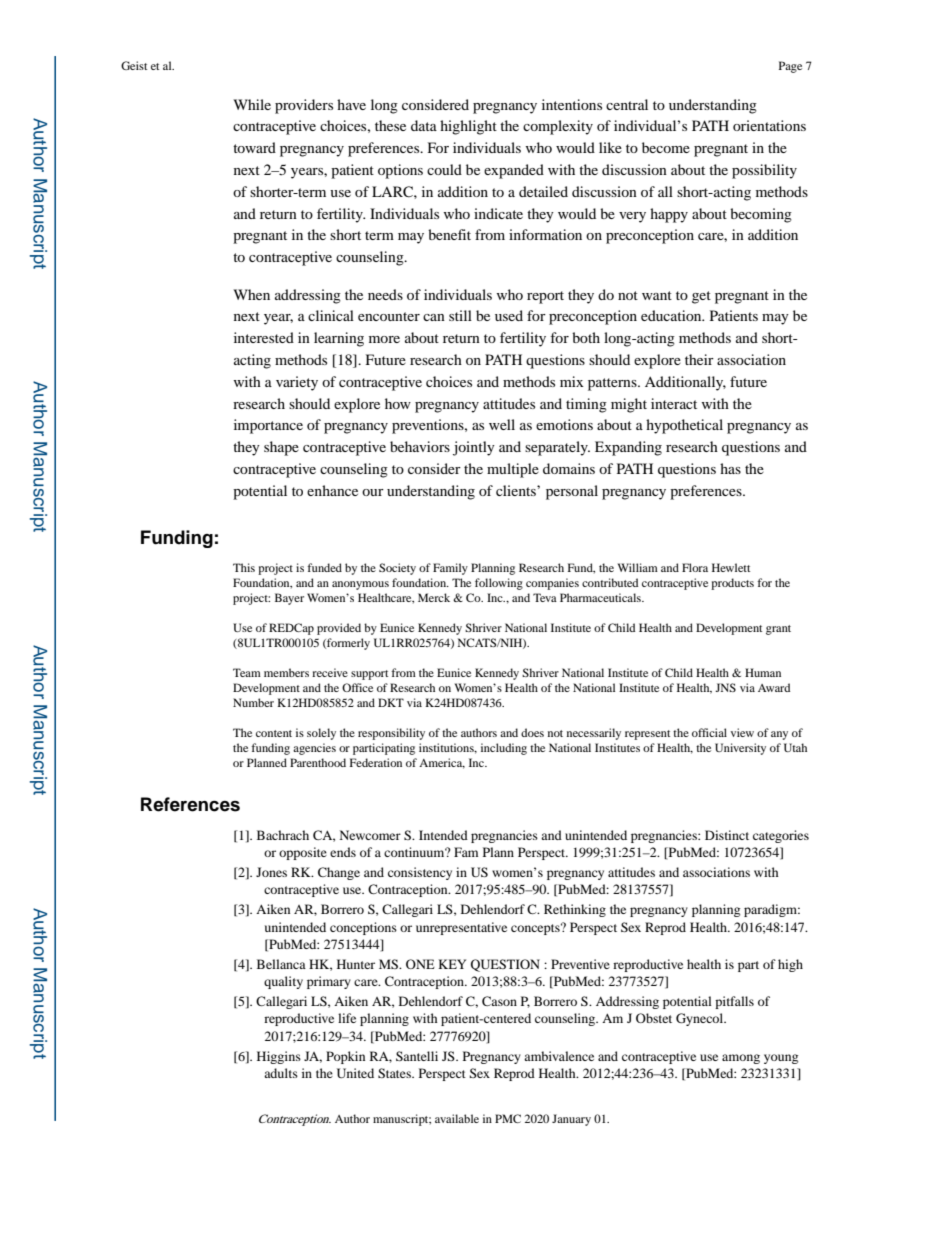 Image resolution: width=952 pixels, height=1233 pixels. I want to click on While, so click(252, 104).
